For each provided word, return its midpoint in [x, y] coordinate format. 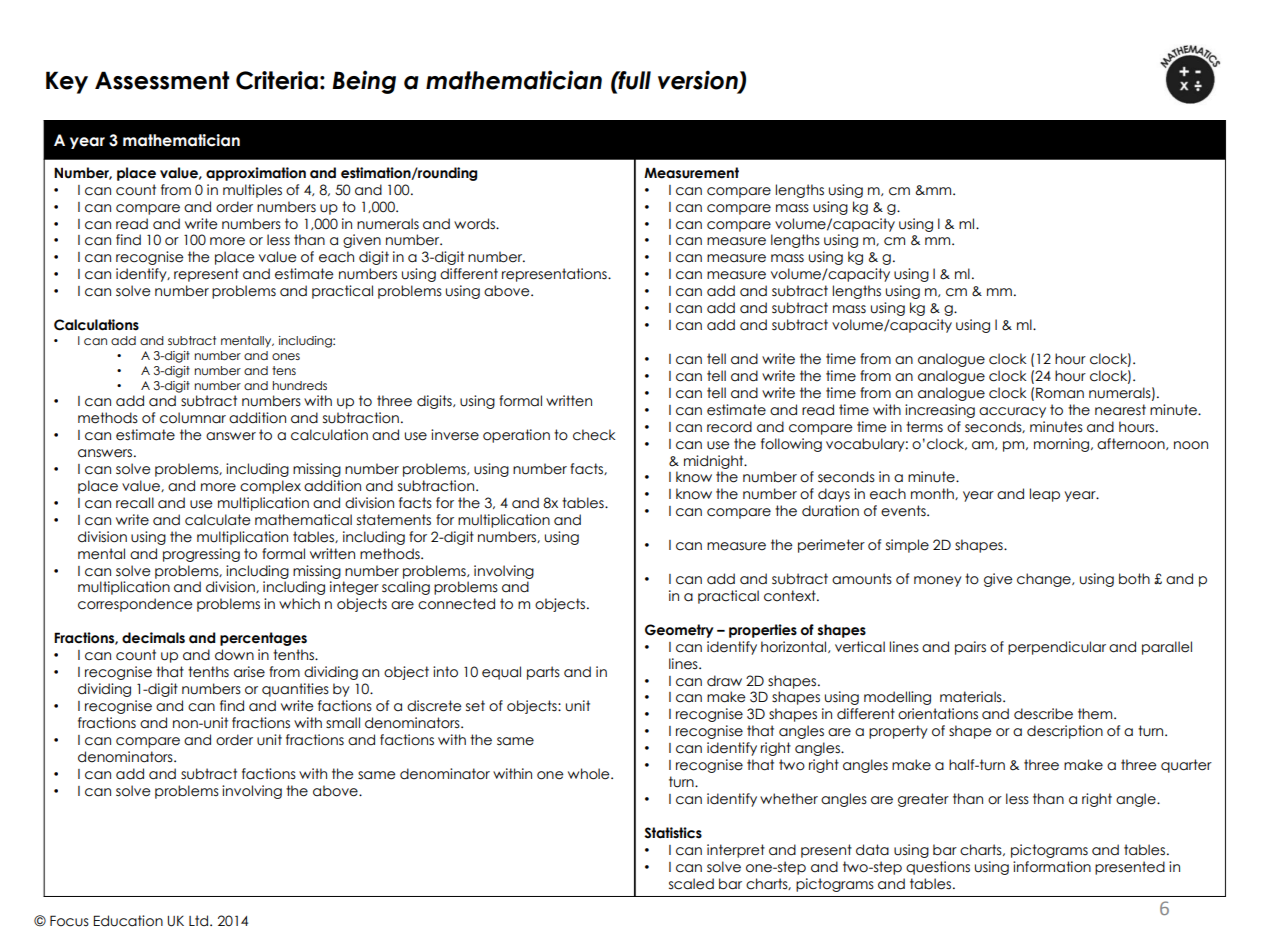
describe [1043, 714]
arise [249, 672]
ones [286, 356]
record [729, 427]
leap [1045, 495]
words [476, 224]
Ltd [200, 920]
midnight [715, 462]
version [699, 81]
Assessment [162, 80]
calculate [218, 520]
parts [543, 673]
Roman [1060, 393]
